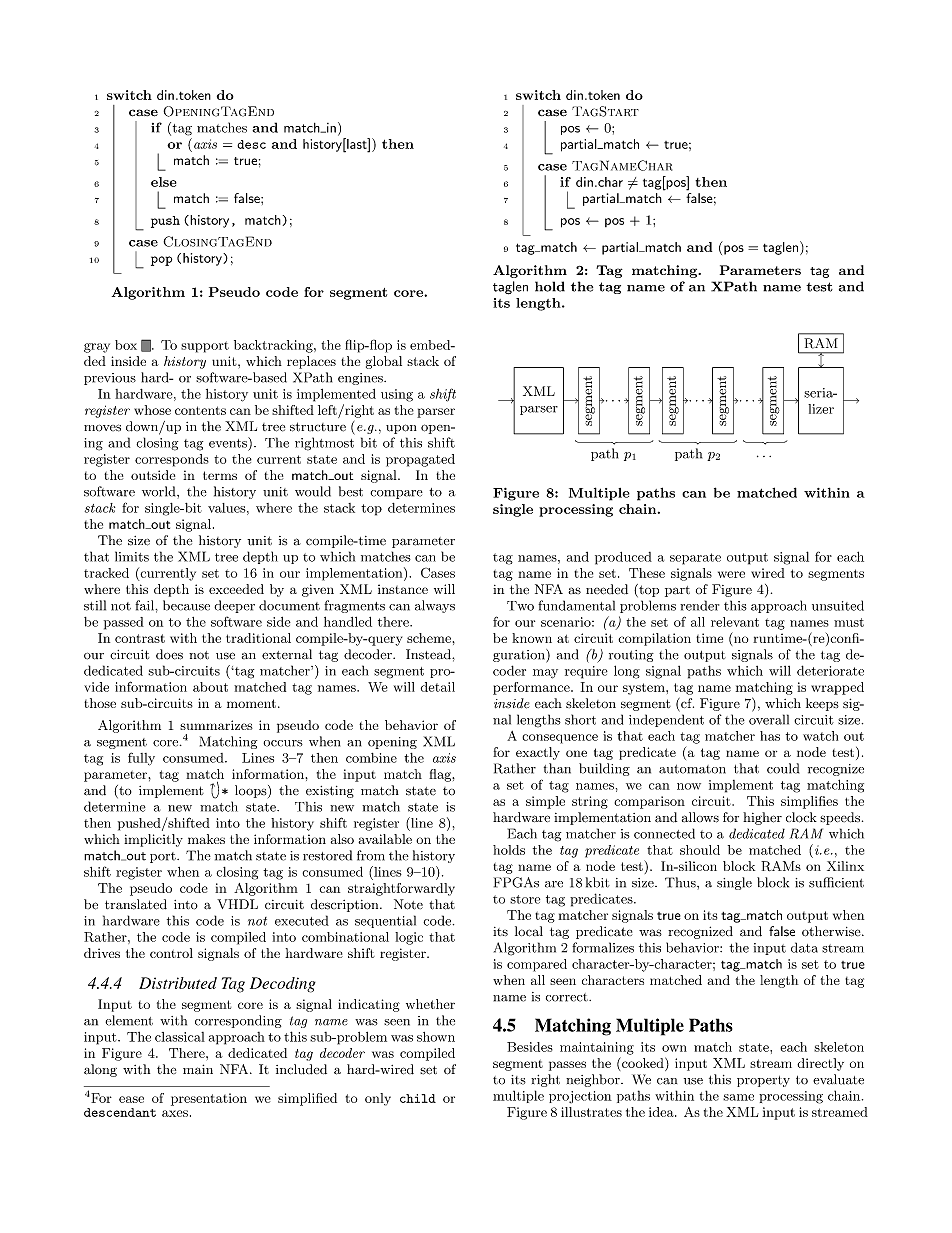 The image size is (952, 1233). What do you see at coordinates (397, 395) in the screenshot?
I see `using` at bounding box center [397, 395].
